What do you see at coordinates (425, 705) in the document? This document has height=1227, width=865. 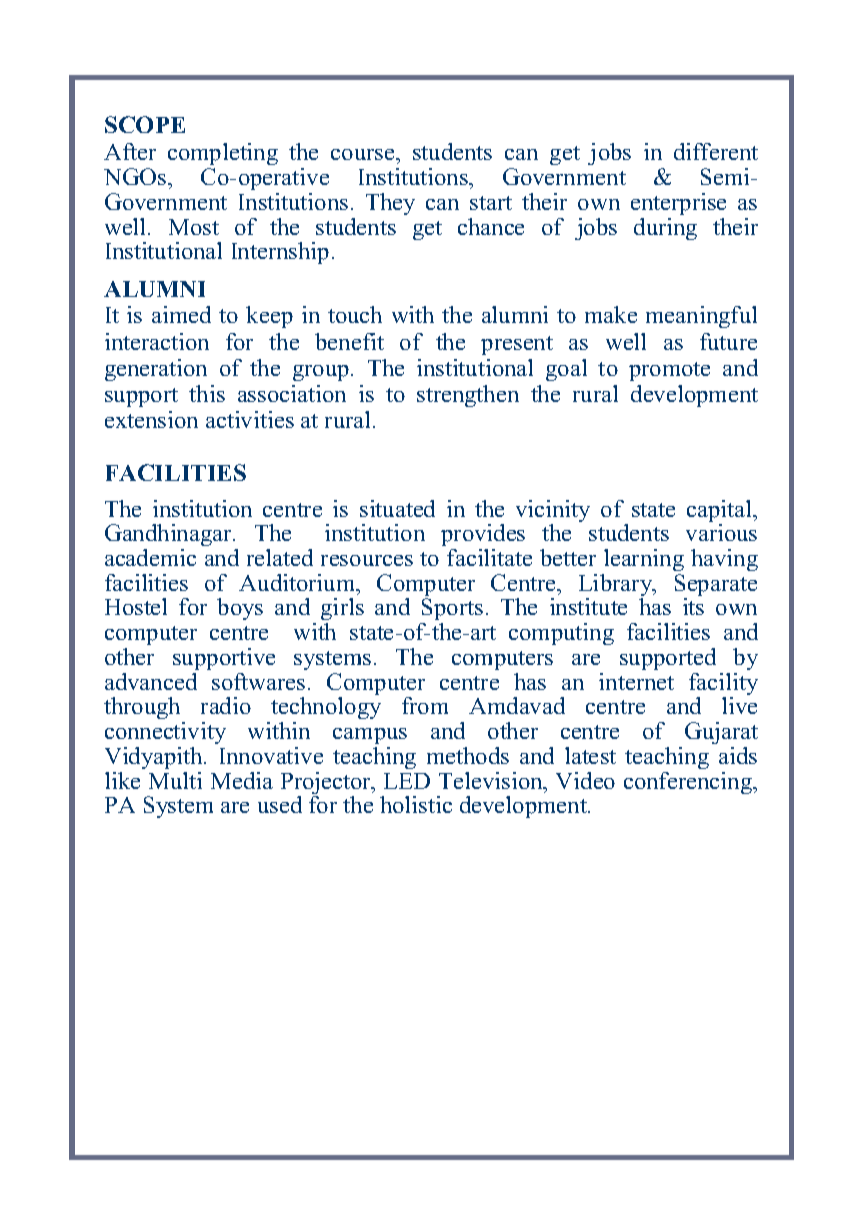 I see `from` at bounding box center [425, 705].
